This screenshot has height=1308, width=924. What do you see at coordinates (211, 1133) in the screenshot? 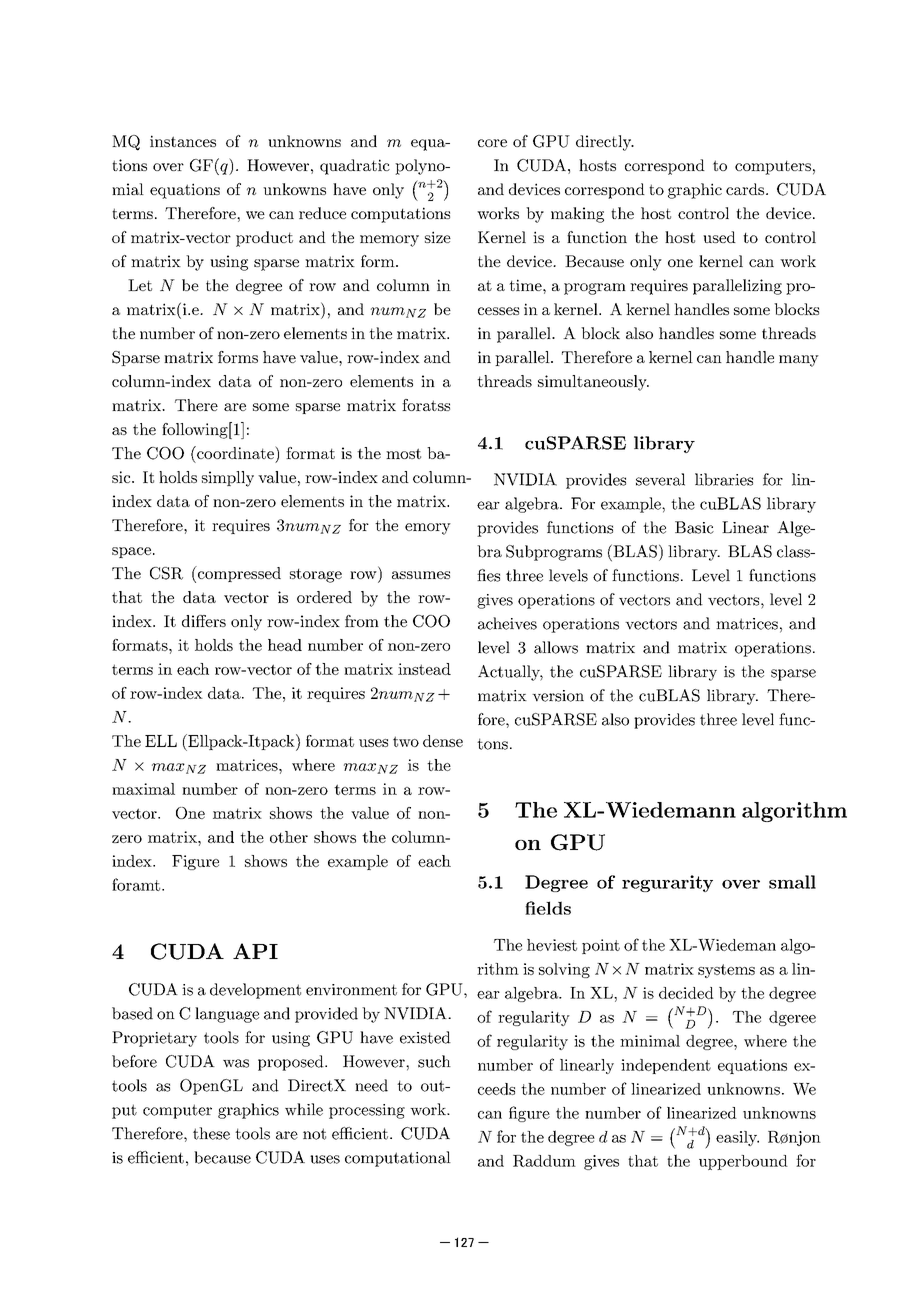
I see `these` at bounding box center [211, 1133].
